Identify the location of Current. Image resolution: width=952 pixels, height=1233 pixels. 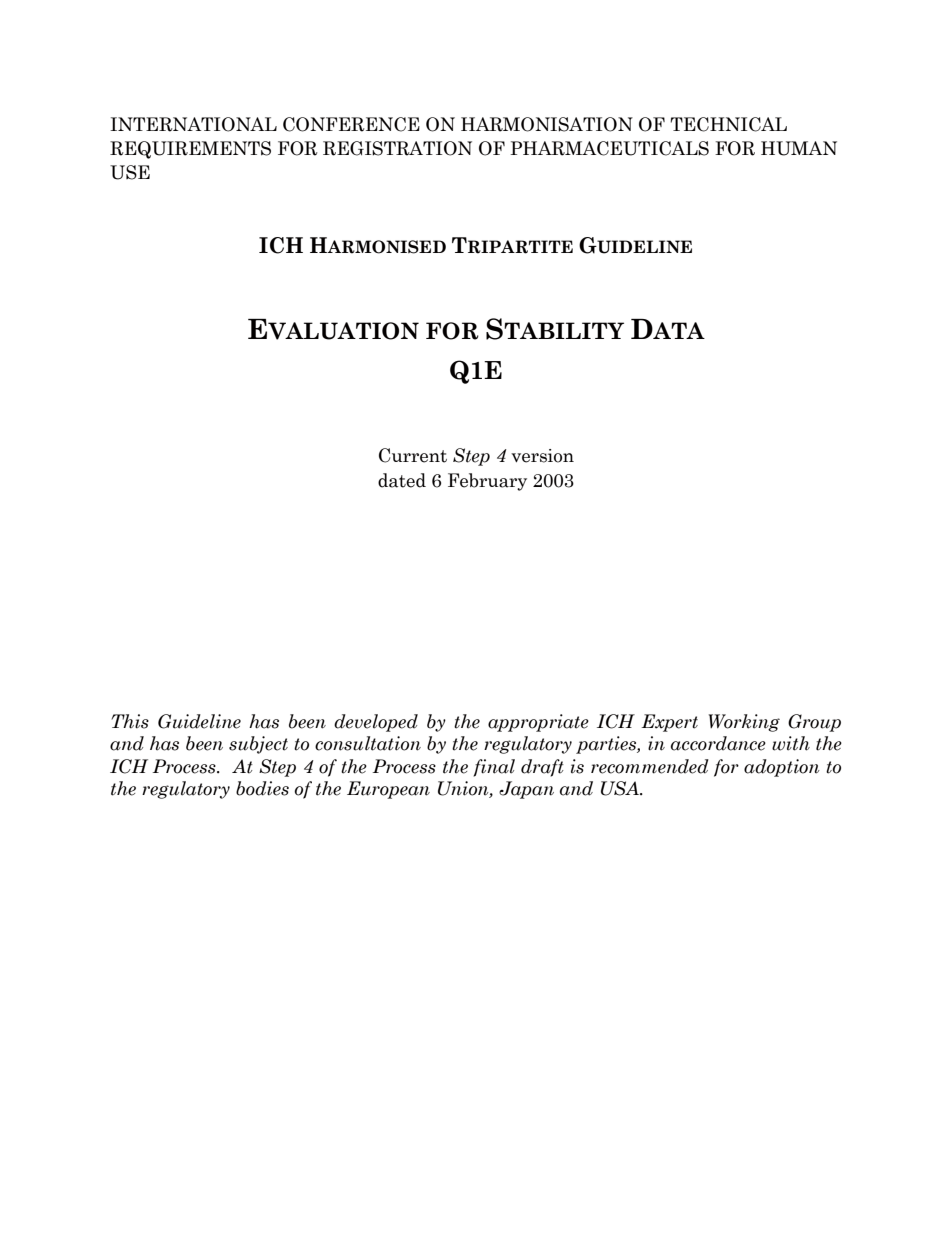
(413, 455).
